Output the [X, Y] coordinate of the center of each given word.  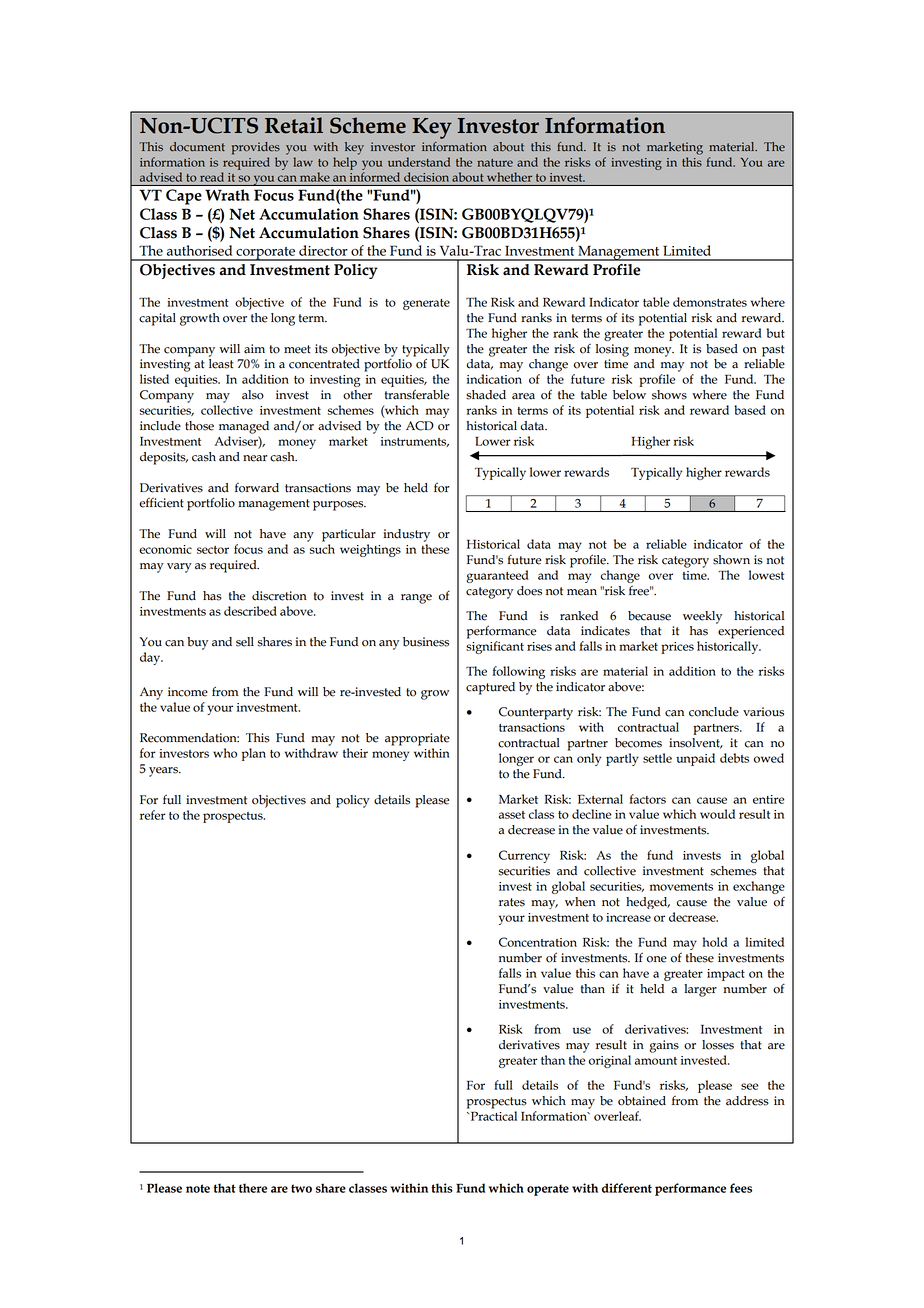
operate [548, 1190]
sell [245, 642]
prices [677, 648]
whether [509, 177]
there [253, 1188]
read [212, 177]
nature [495, 163]
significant [495, 647]
